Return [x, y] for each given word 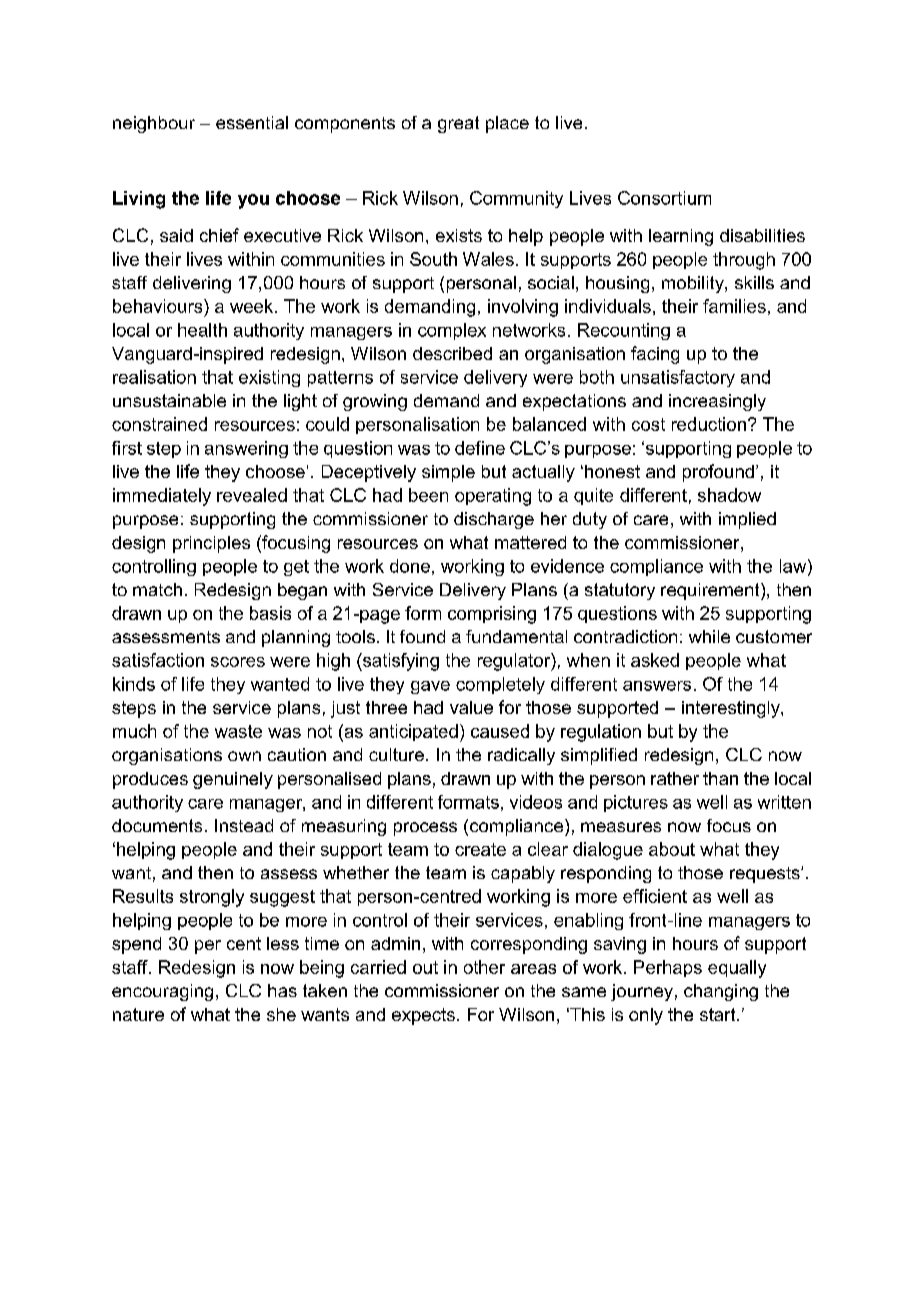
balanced [549, 424]
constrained [159, 424]
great [458, 124]
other [484, 967]
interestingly [732, 709]
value [471, 707]
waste [238, 731]
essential [252, 122]
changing [721, 992]
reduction [709, 424]
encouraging [162, 992]
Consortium [664, 198]
